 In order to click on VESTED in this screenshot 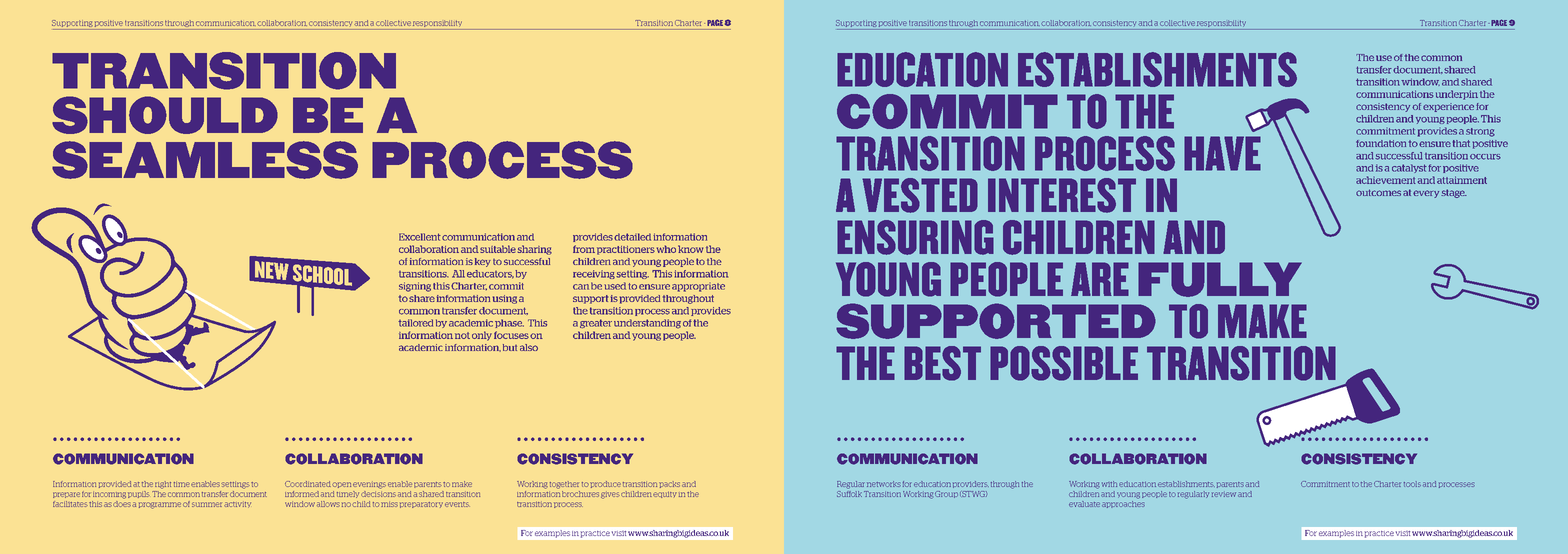, I will do `click(920, 195)`.
